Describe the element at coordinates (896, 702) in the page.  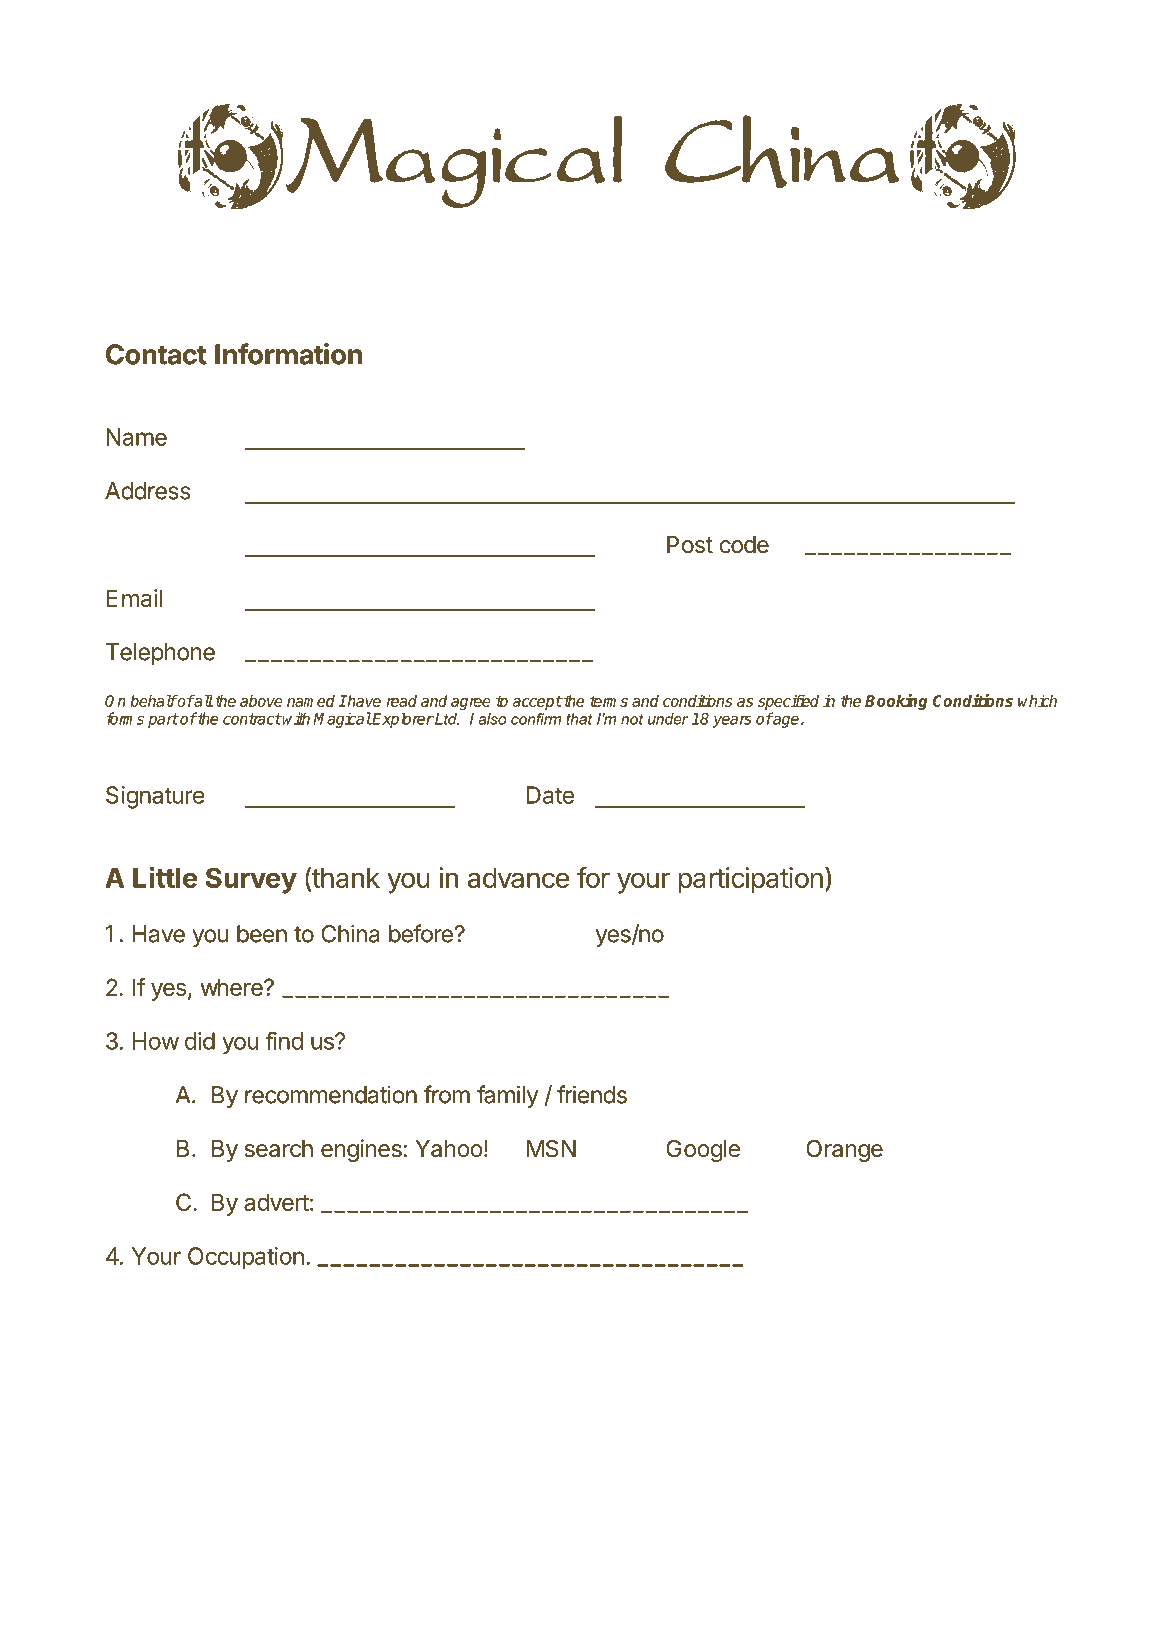
I see `Booking` at that location.
